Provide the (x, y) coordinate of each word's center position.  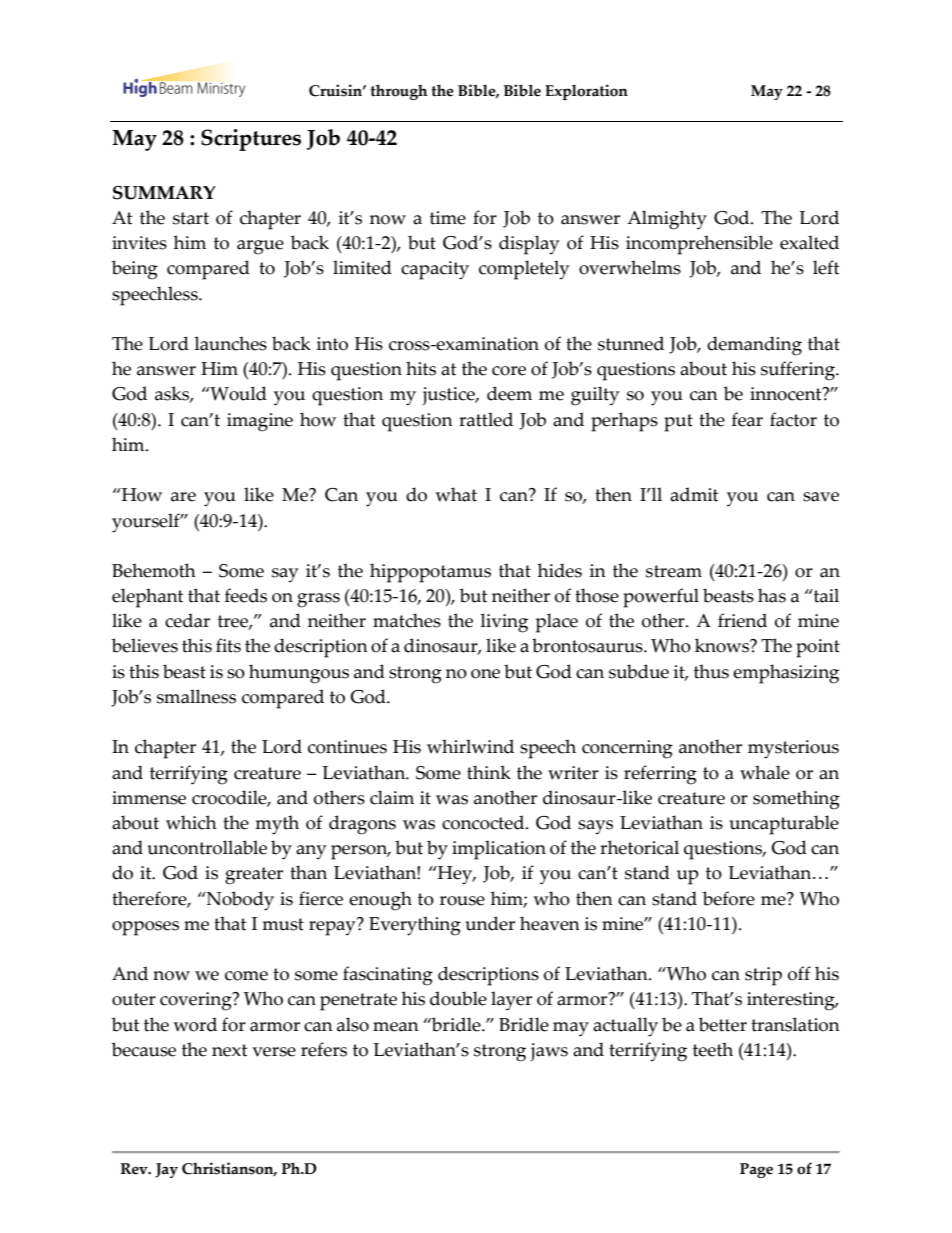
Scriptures (251, 140)
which (191, 822)
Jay (166, 1170)
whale (765, 772)
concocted (484, 822)
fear (747, 419)
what (456, 494)
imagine (260, 422)
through (399, 92)
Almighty (667, 220)
